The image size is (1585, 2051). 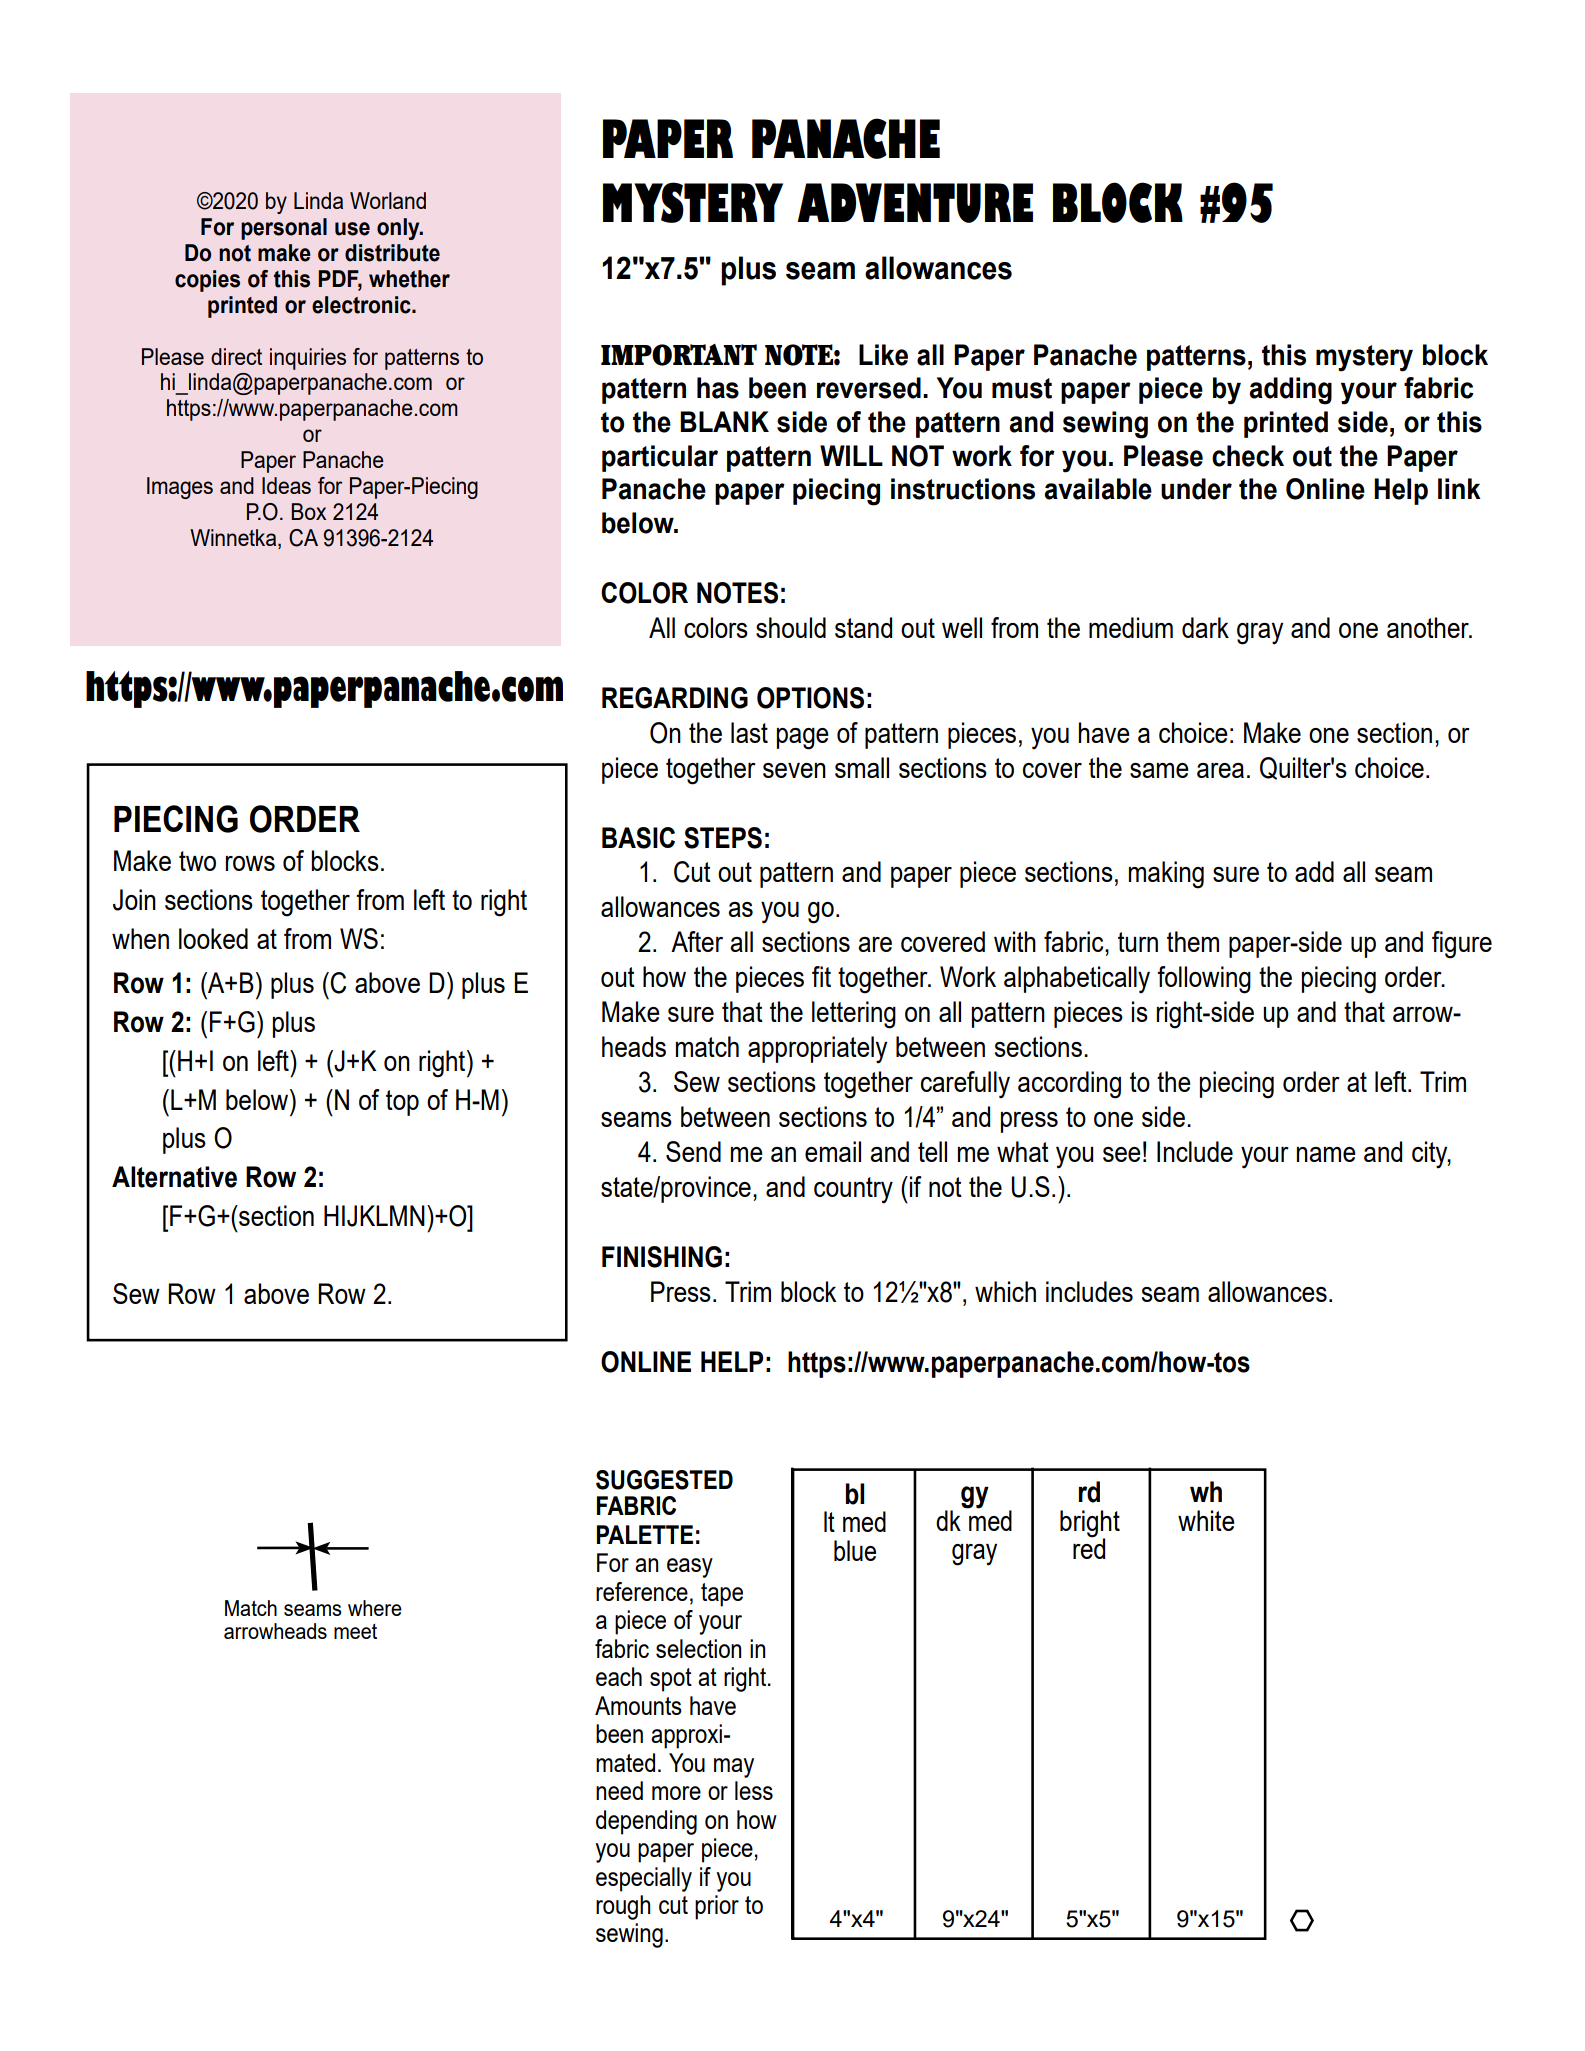 I want to click on Alternative, so click(x=174, y=1177).
